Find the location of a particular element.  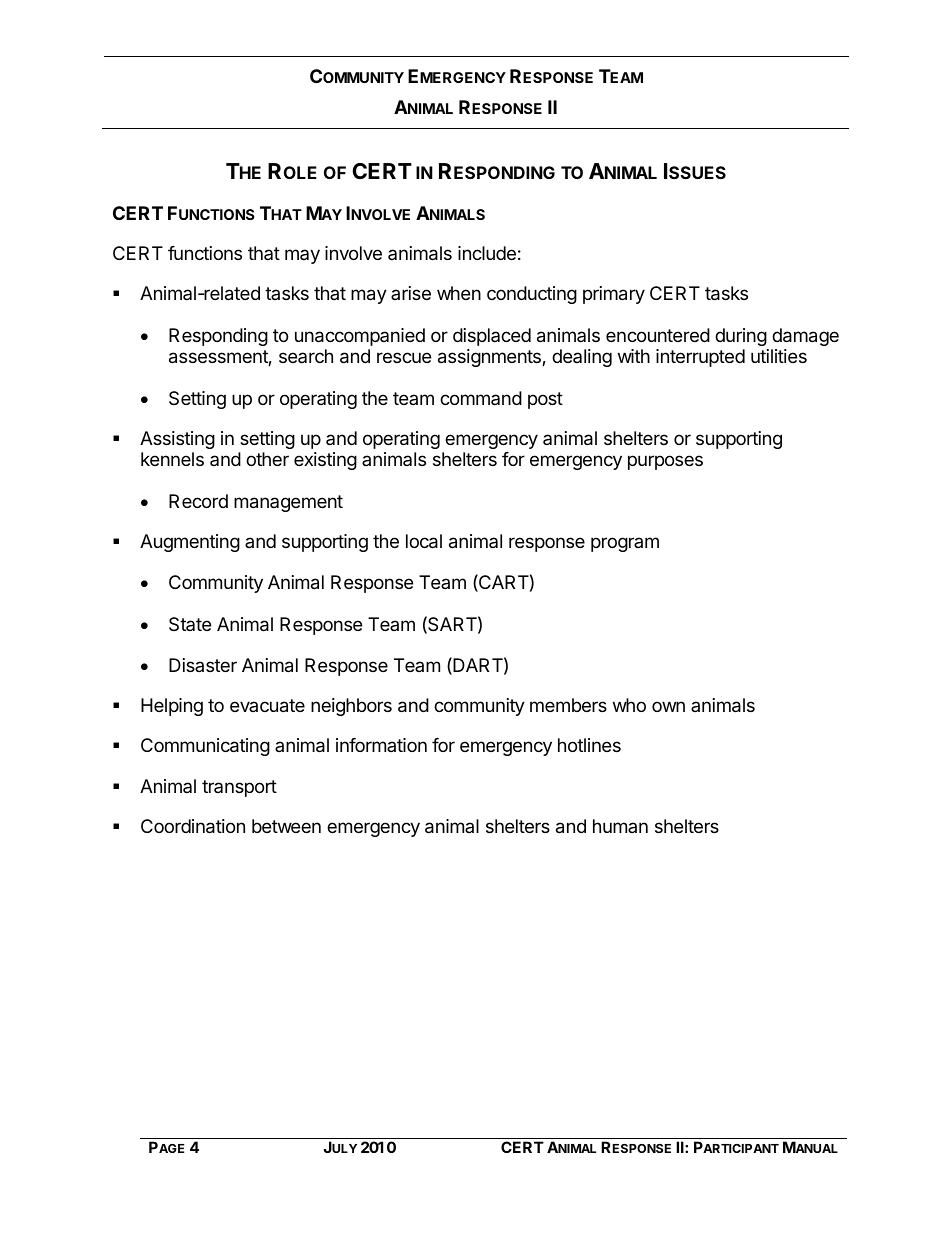

program is located at coordinates (625, 544).
